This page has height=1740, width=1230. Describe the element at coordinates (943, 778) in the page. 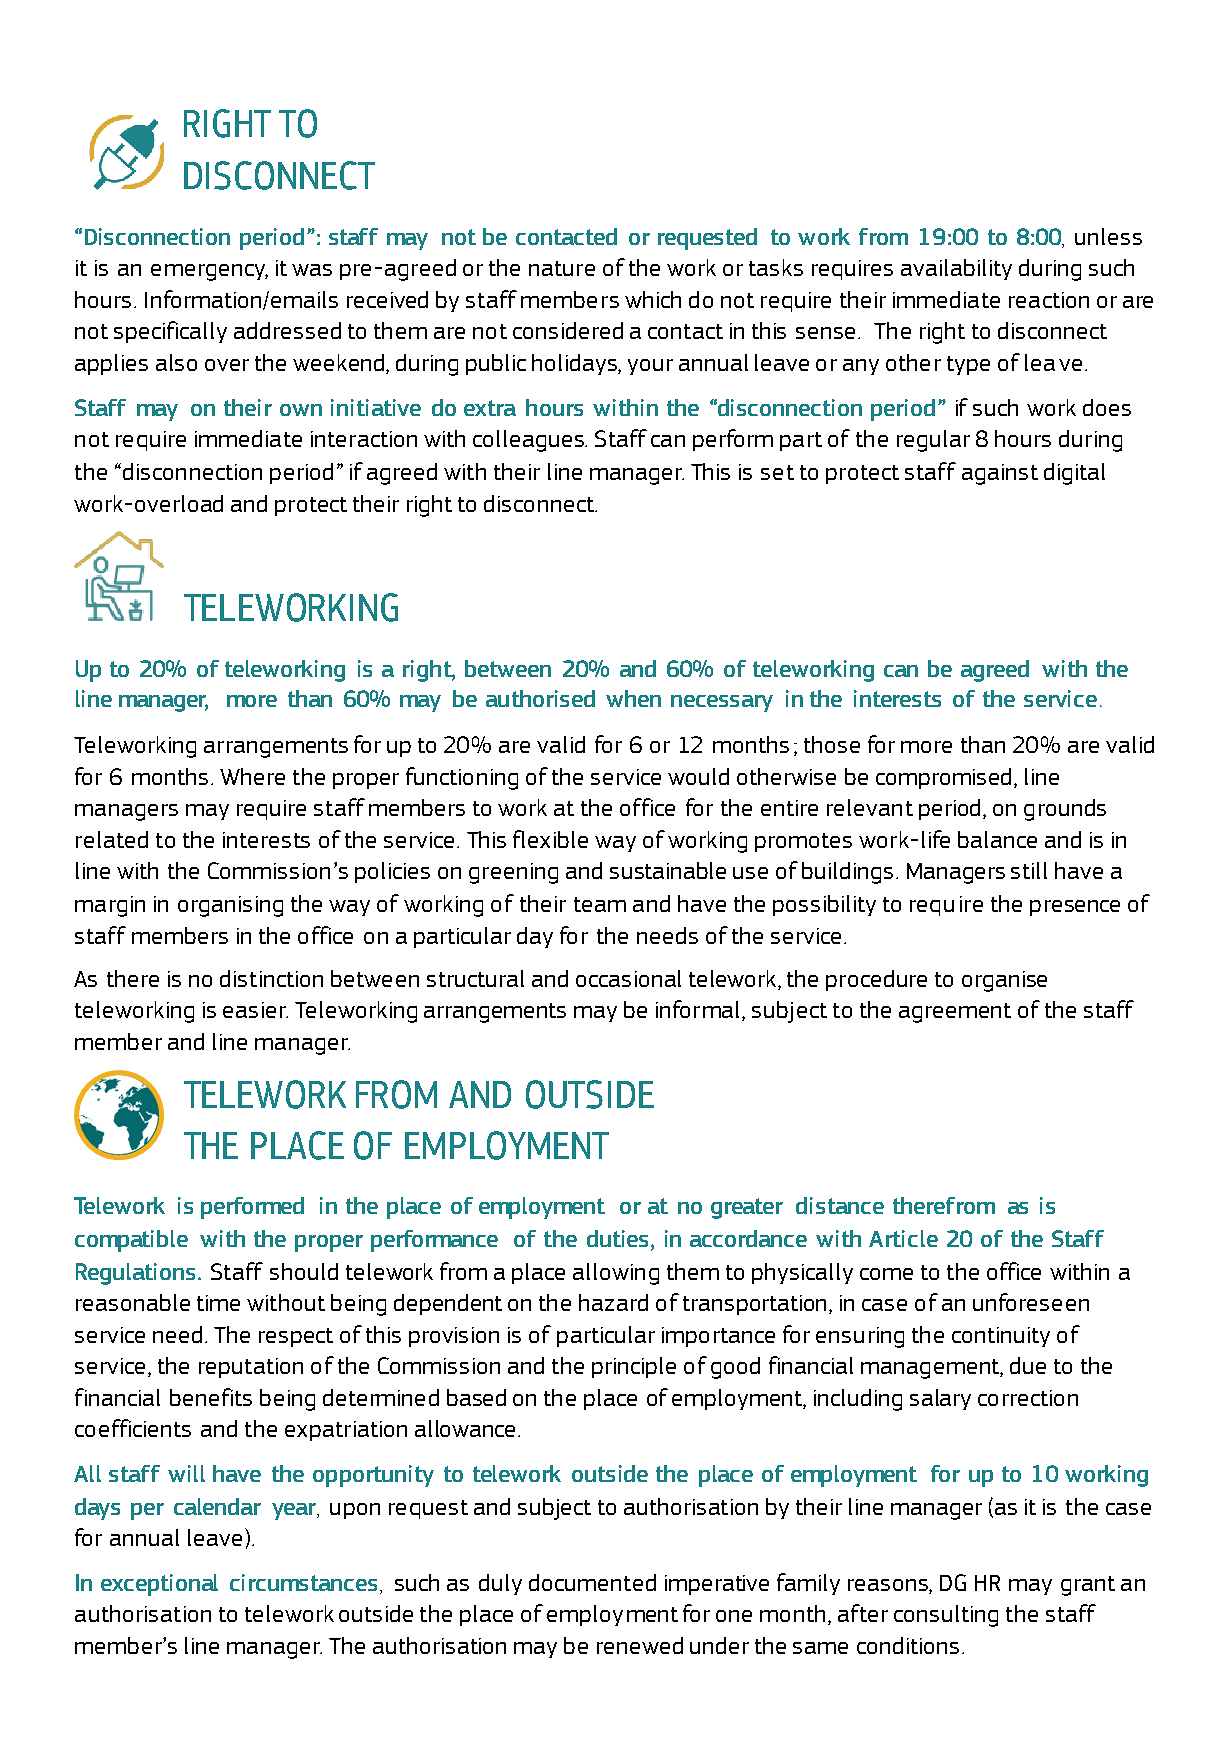

I see `compromised` at that location.
